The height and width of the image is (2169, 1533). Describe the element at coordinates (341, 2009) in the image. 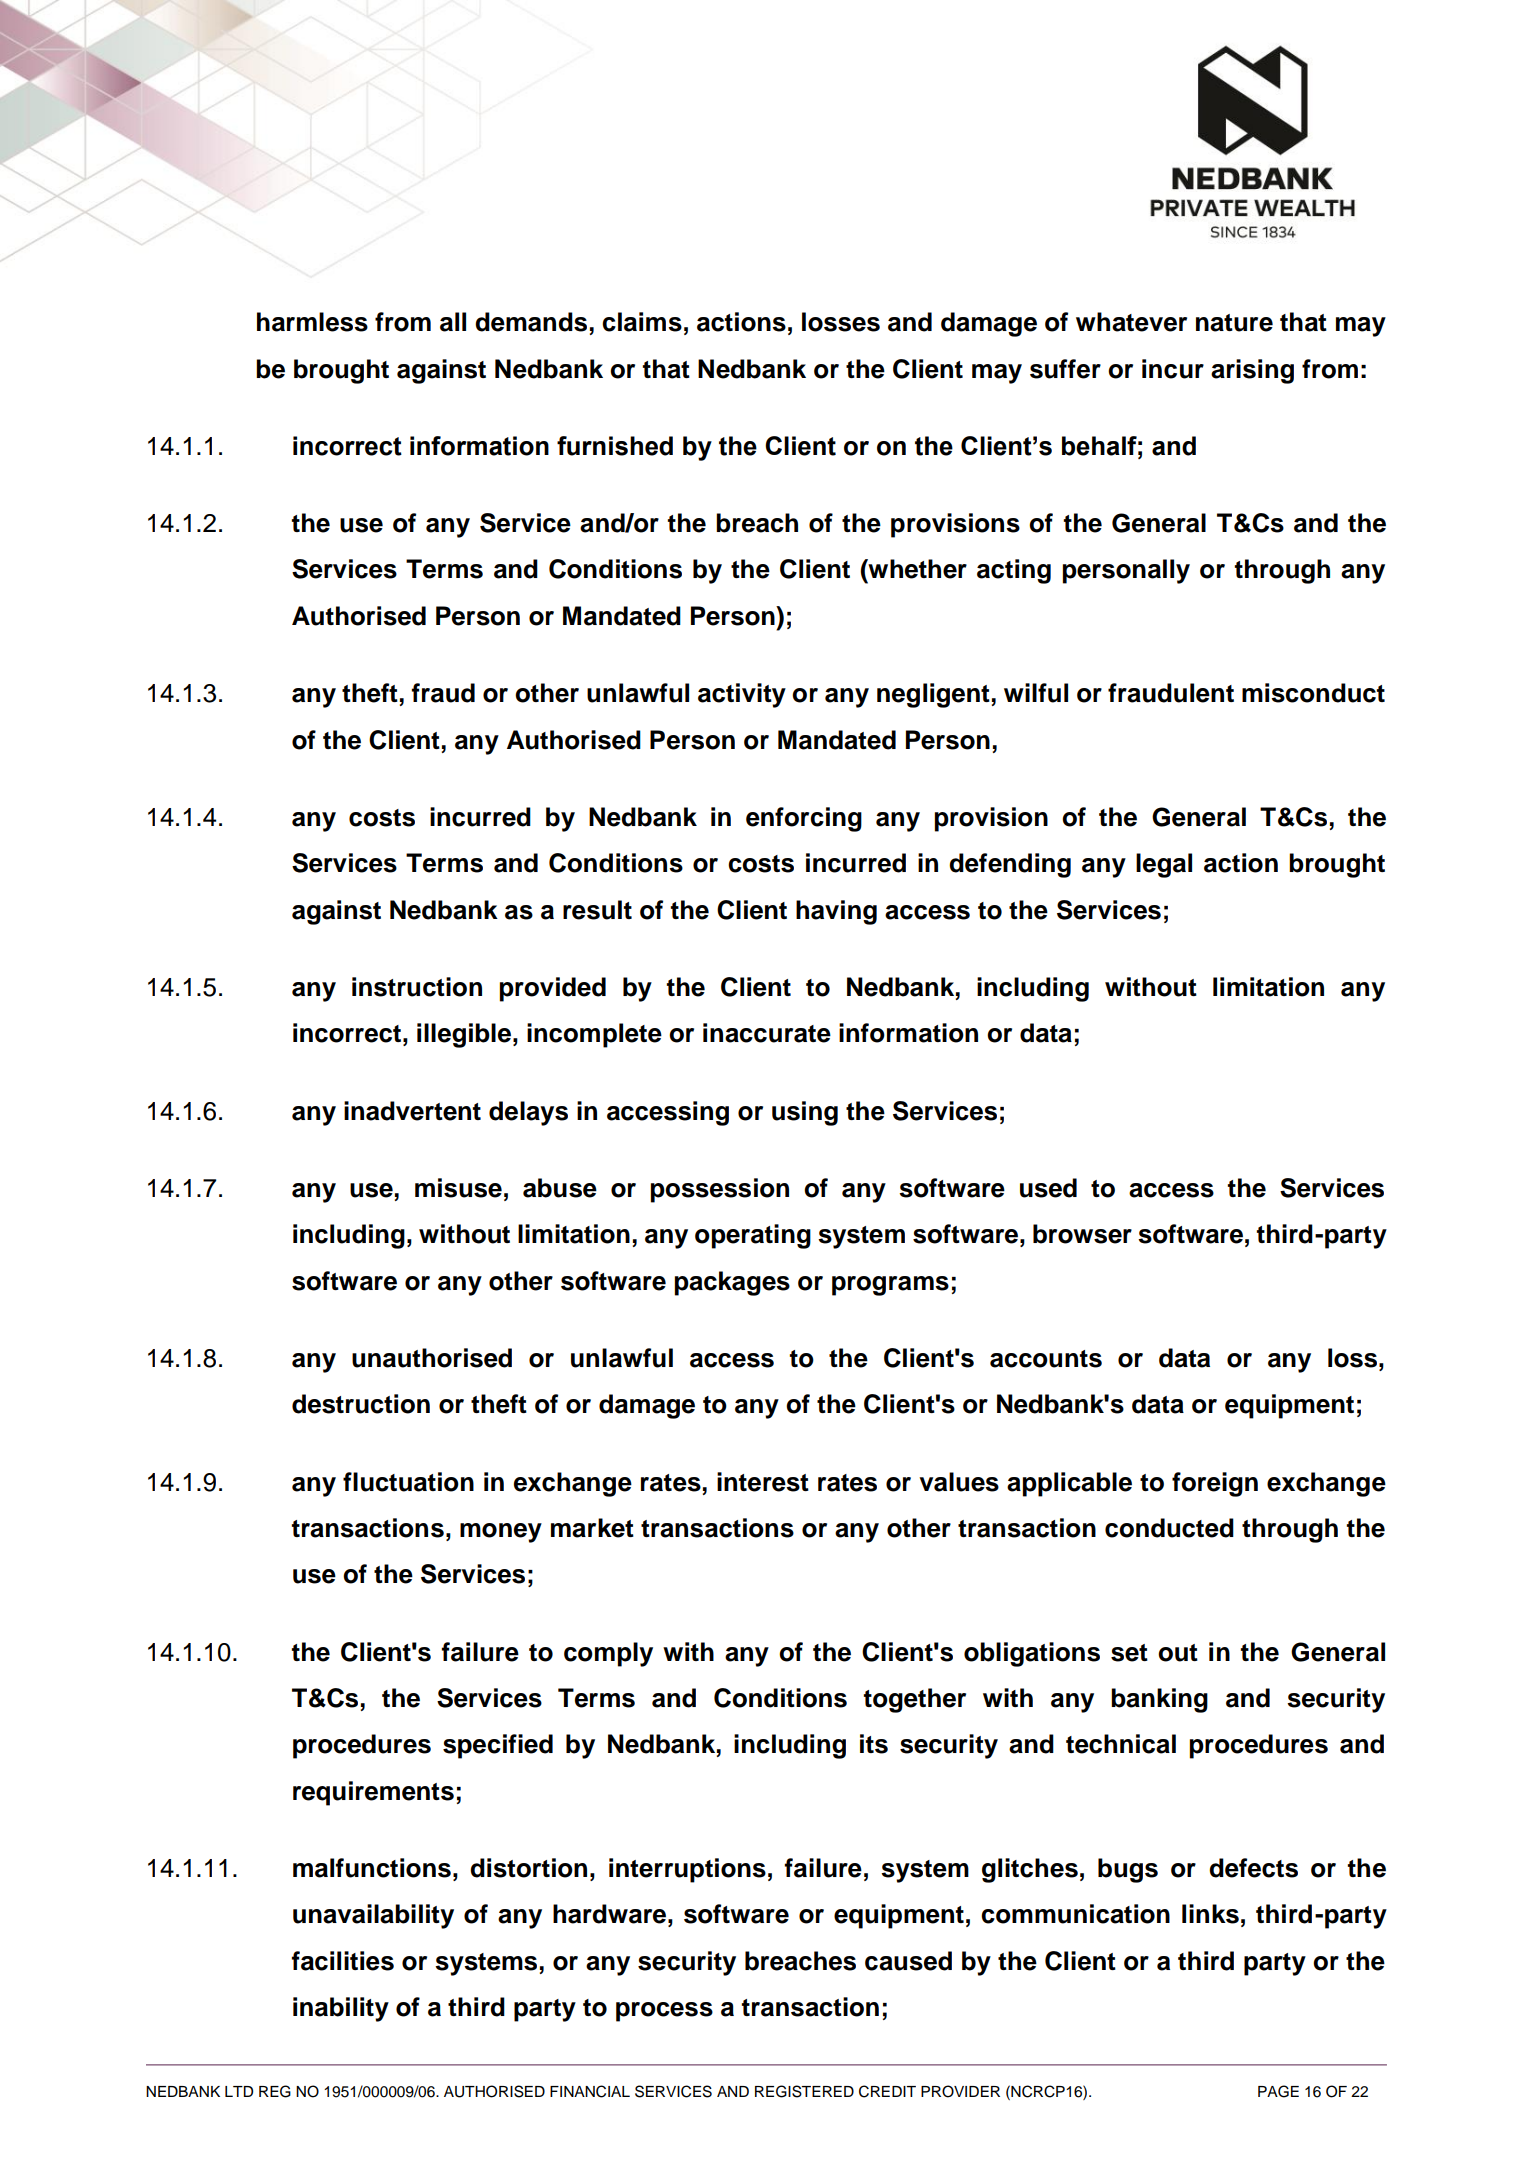

I see `inability` at that location.
